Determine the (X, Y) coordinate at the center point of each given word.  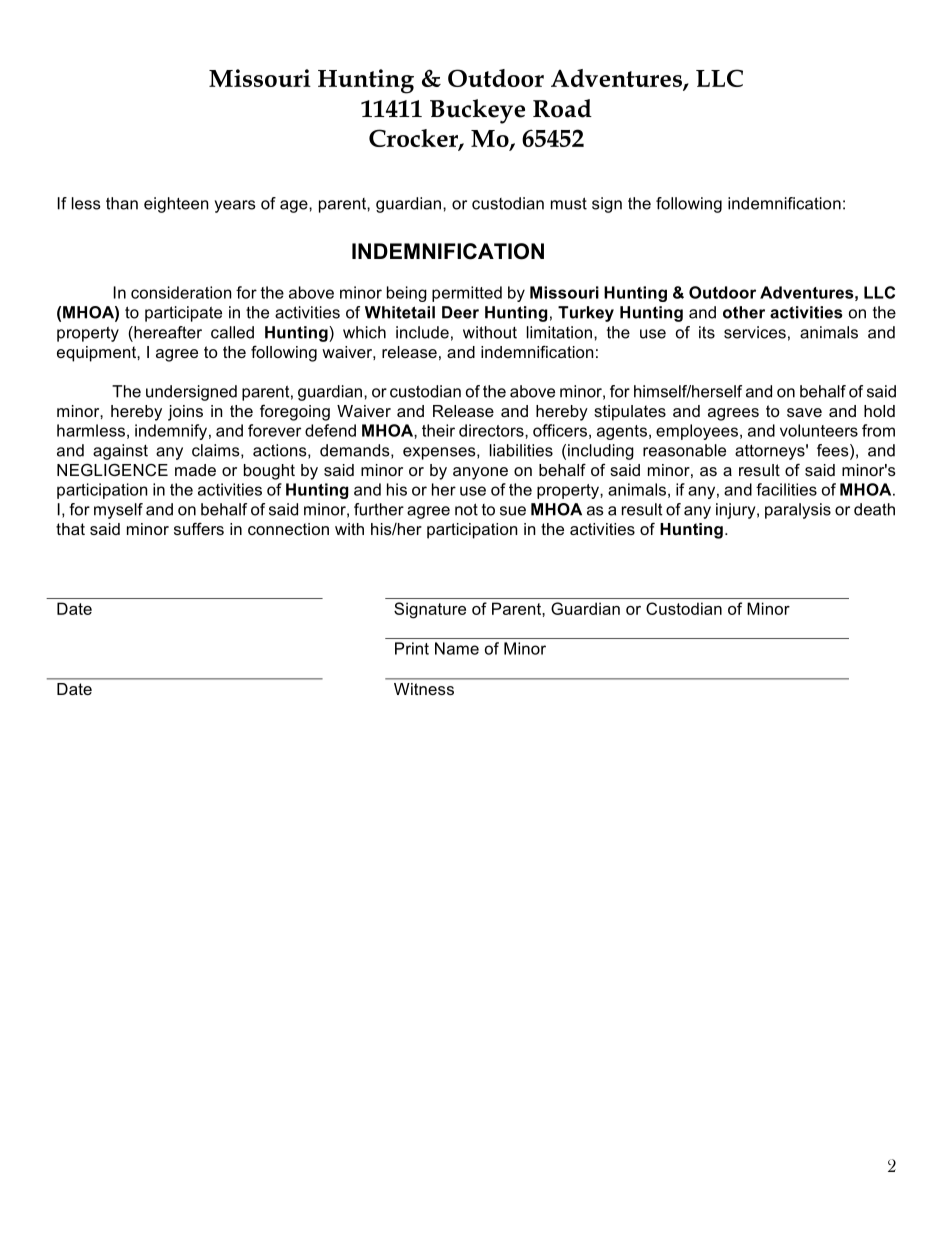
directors (492, 430)
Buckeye (477, 111)
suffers (199, 528)
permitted (467, 294)
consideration (181, 292)
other (744, 312)
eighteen (176, 205)
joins (185, 413)
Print (412, 648)
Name (457, 648)
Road (562, 108)
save (804, 412)
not (466, 509)
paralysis (798, 511)
